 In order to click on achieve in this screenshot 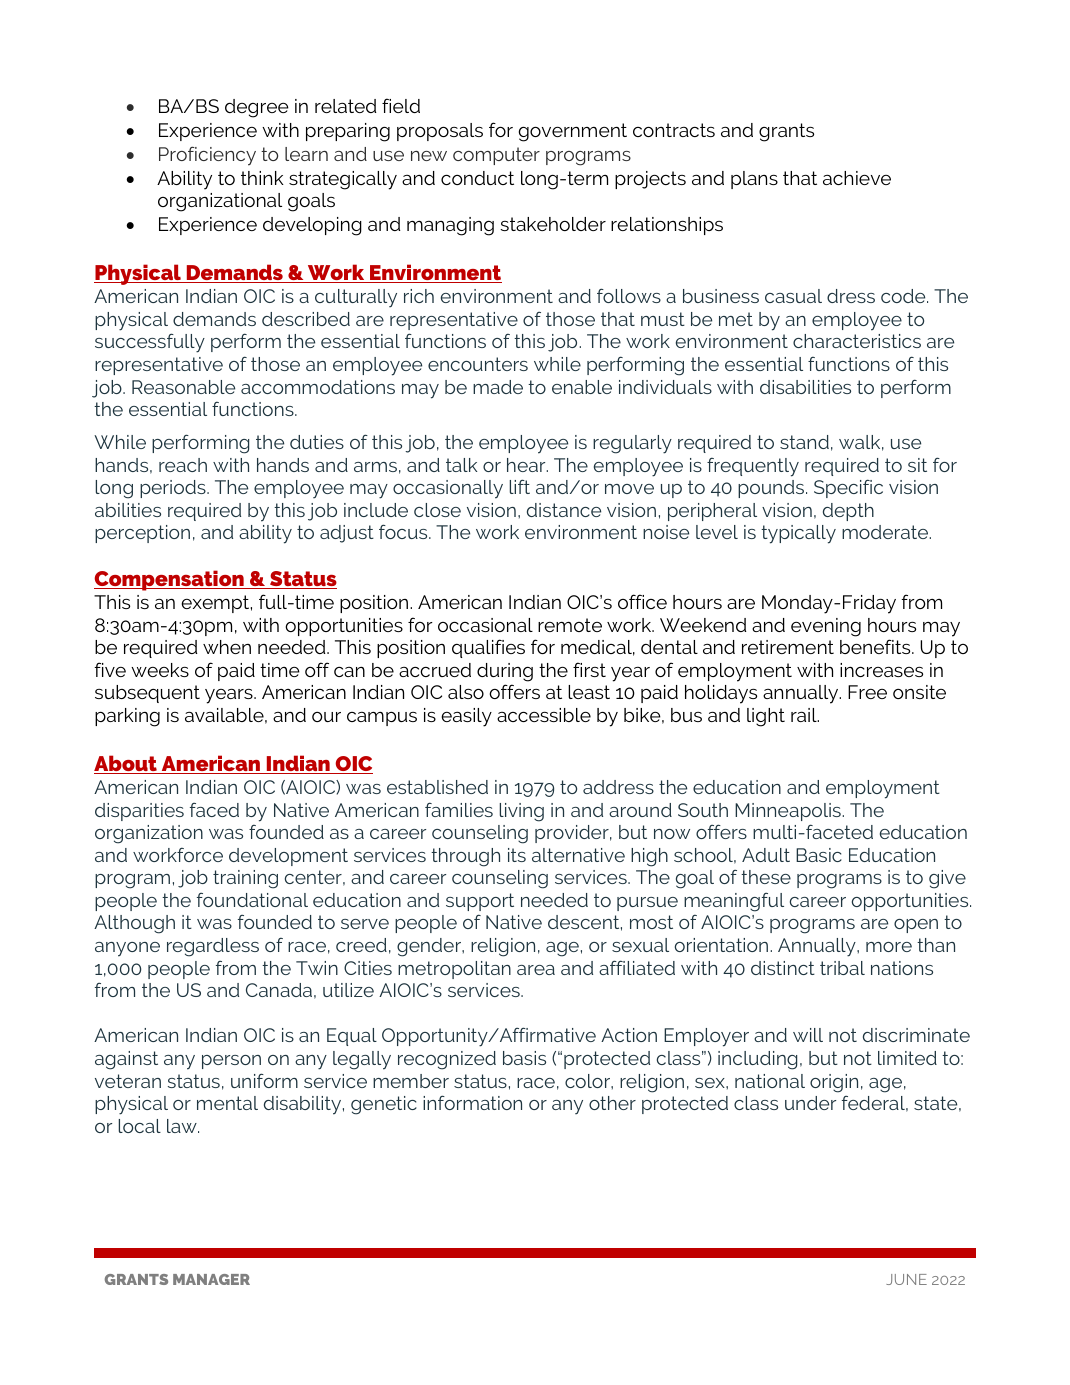, I will do `click(857, 178)`.
